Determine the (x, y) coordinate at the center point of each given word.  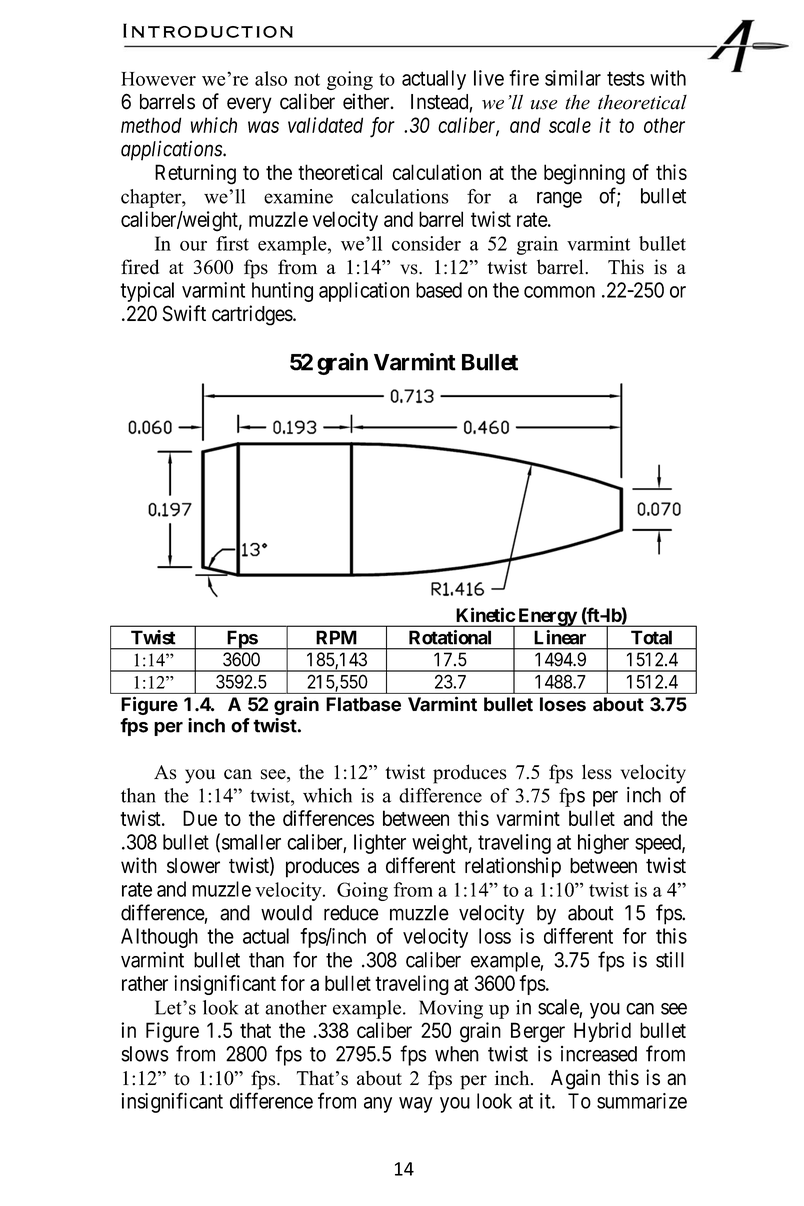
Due (200, 818)
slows (145, 1054)
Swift (184, 313)
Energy (547, 617)
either (367, 101)
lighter (380, 844)
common (559, 292)
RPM (336, 637)
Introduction (208, 30)
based (439, 290)
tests (626, 78)
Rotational (450, 637)
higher (603, 844)
